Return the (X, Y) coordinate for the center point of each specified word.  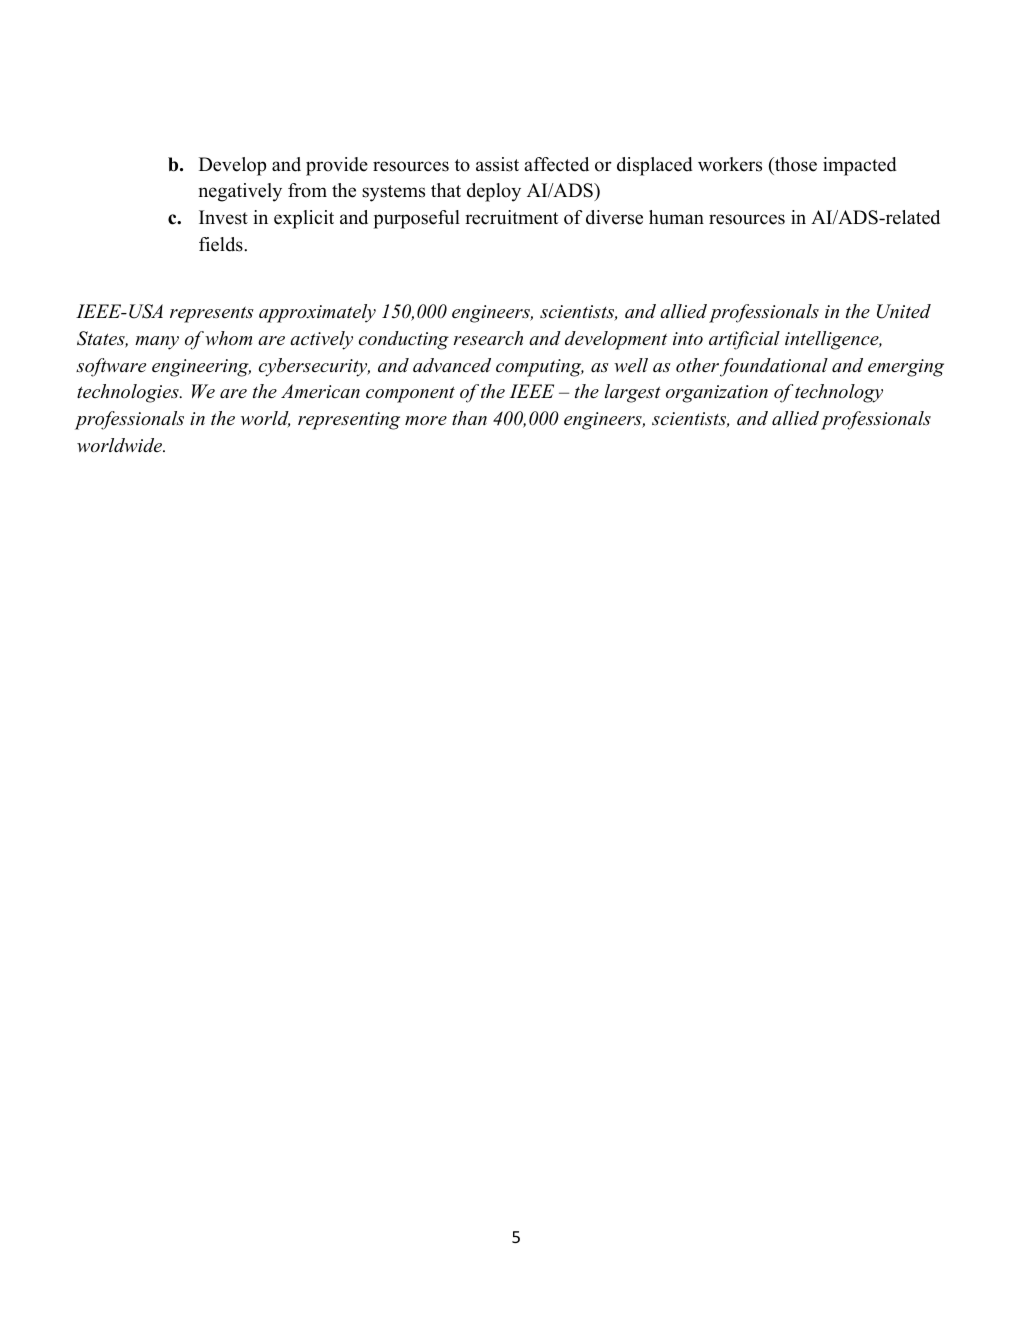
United (904, 311)
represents (212, 315)
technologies (129, 393)
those (795, 164)
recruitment (511, 217)
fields (222, 244)
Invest (223, 217)
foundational (774, 367)
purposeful (417, 219)
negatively (240, 192)
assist (497, 164)
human (676, 217)
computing (540, 368)
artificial (744, 340)
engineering (201, 368)
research (488, 338)
